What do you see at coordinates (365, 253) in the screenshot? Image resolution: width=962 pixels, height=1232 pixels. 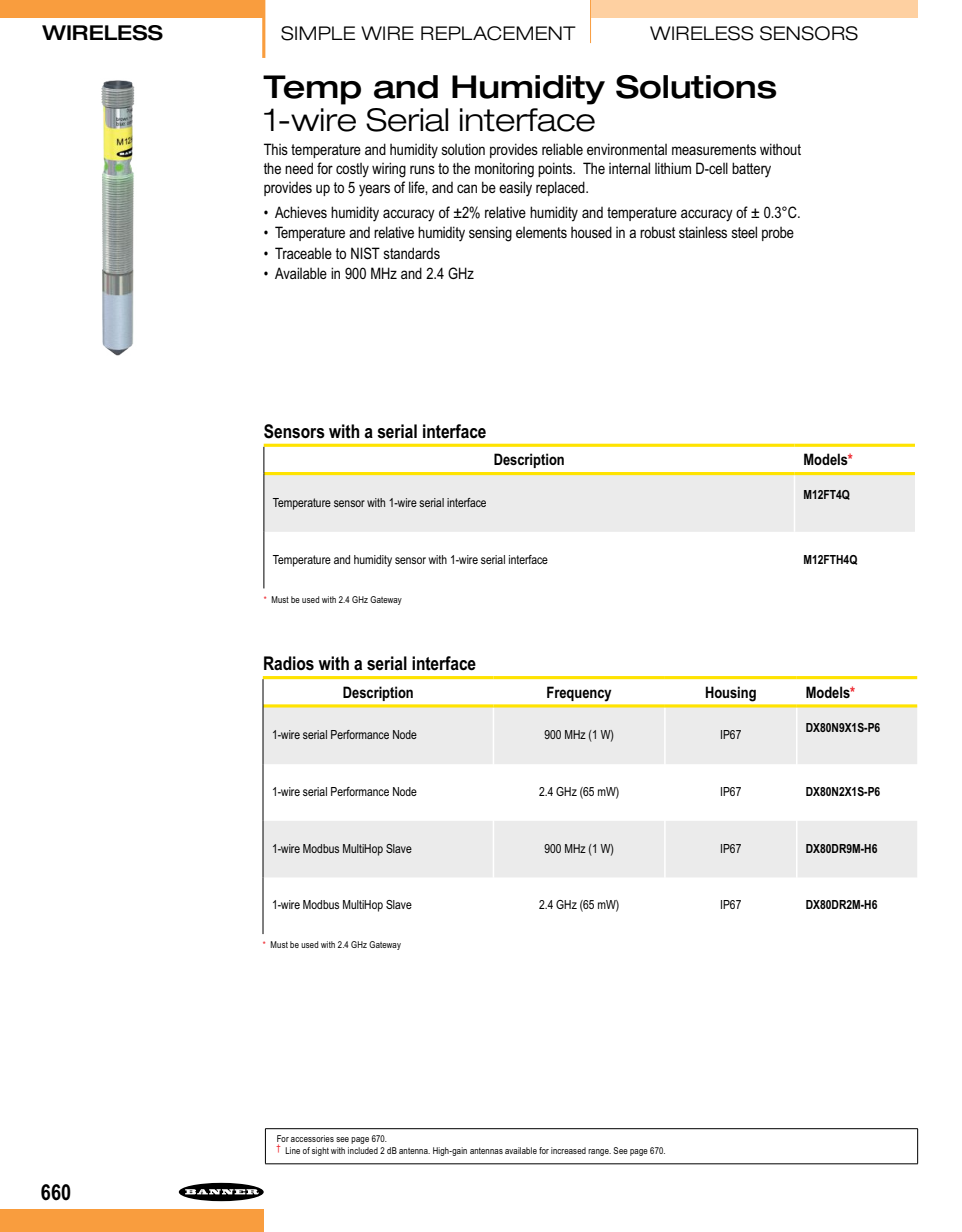 I see `NIST` at bounding box center [365, 253].
